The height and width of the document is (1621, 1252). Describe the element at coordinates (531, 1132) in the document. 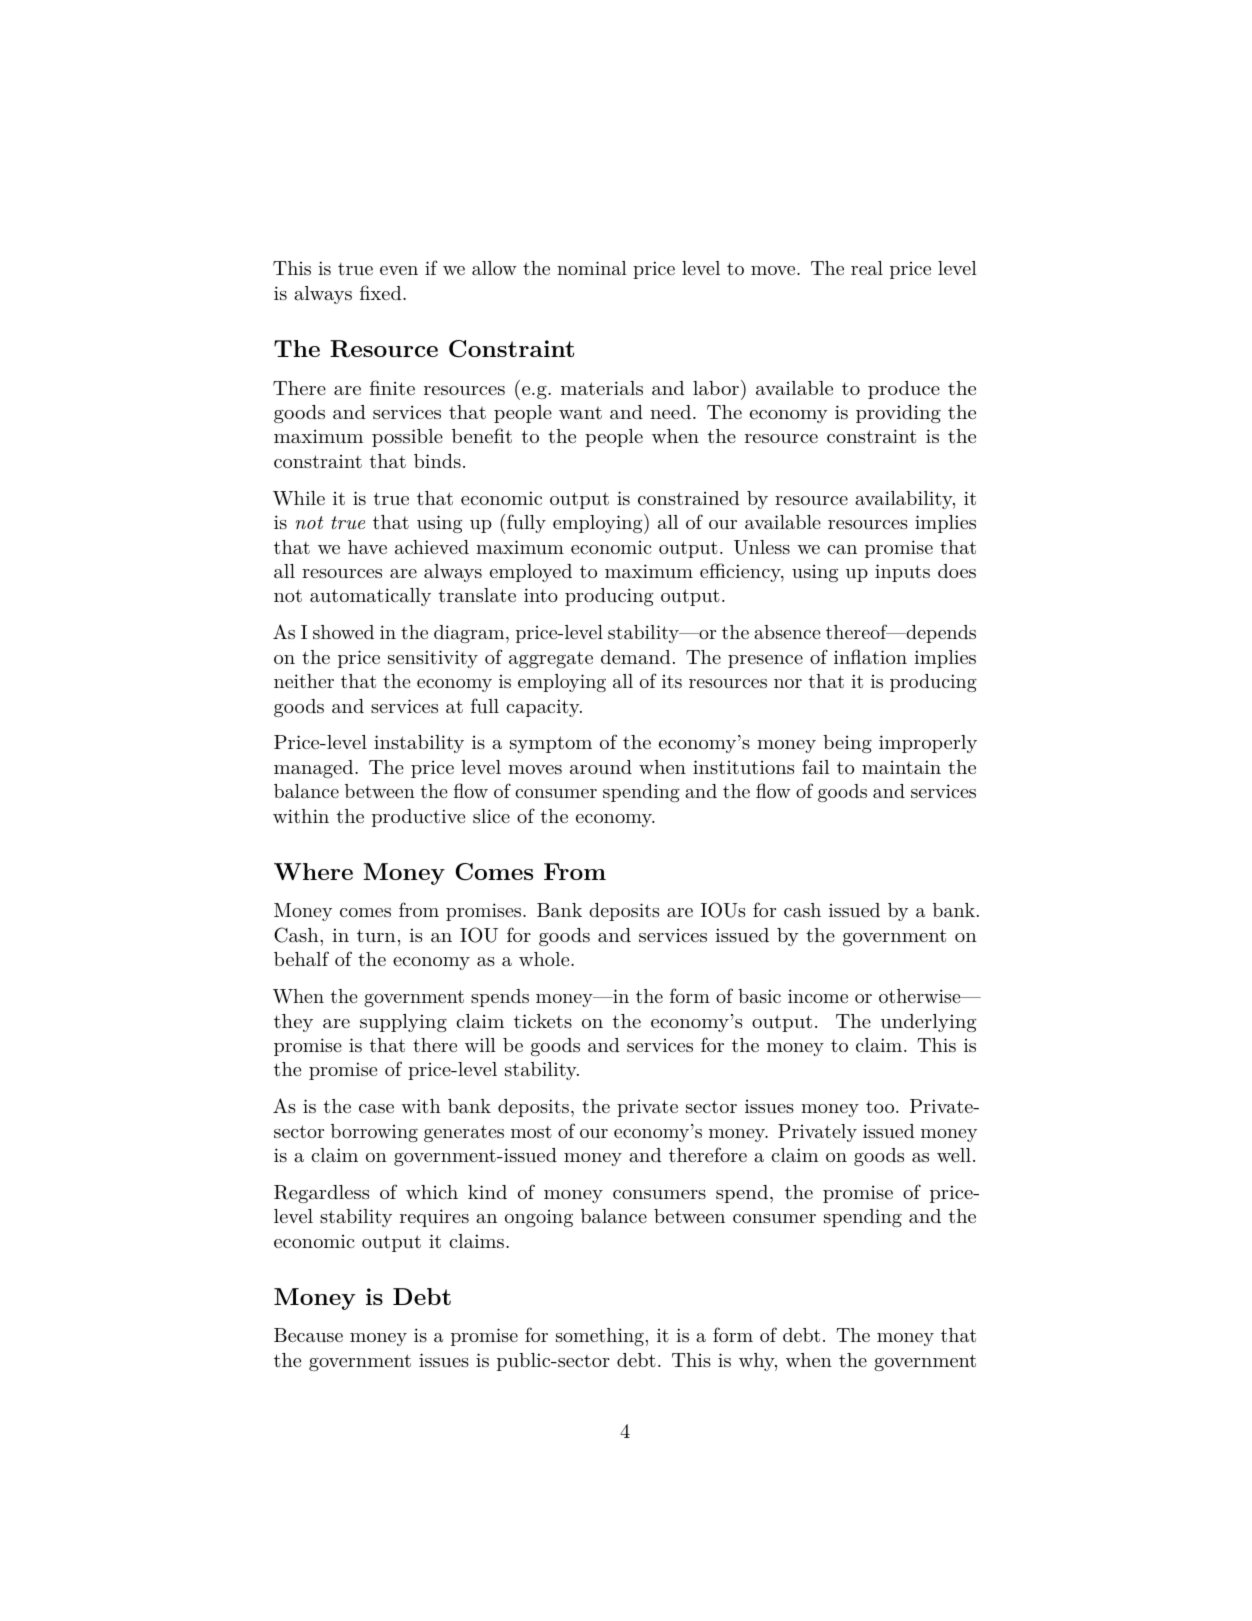

I see `most` at that location.
